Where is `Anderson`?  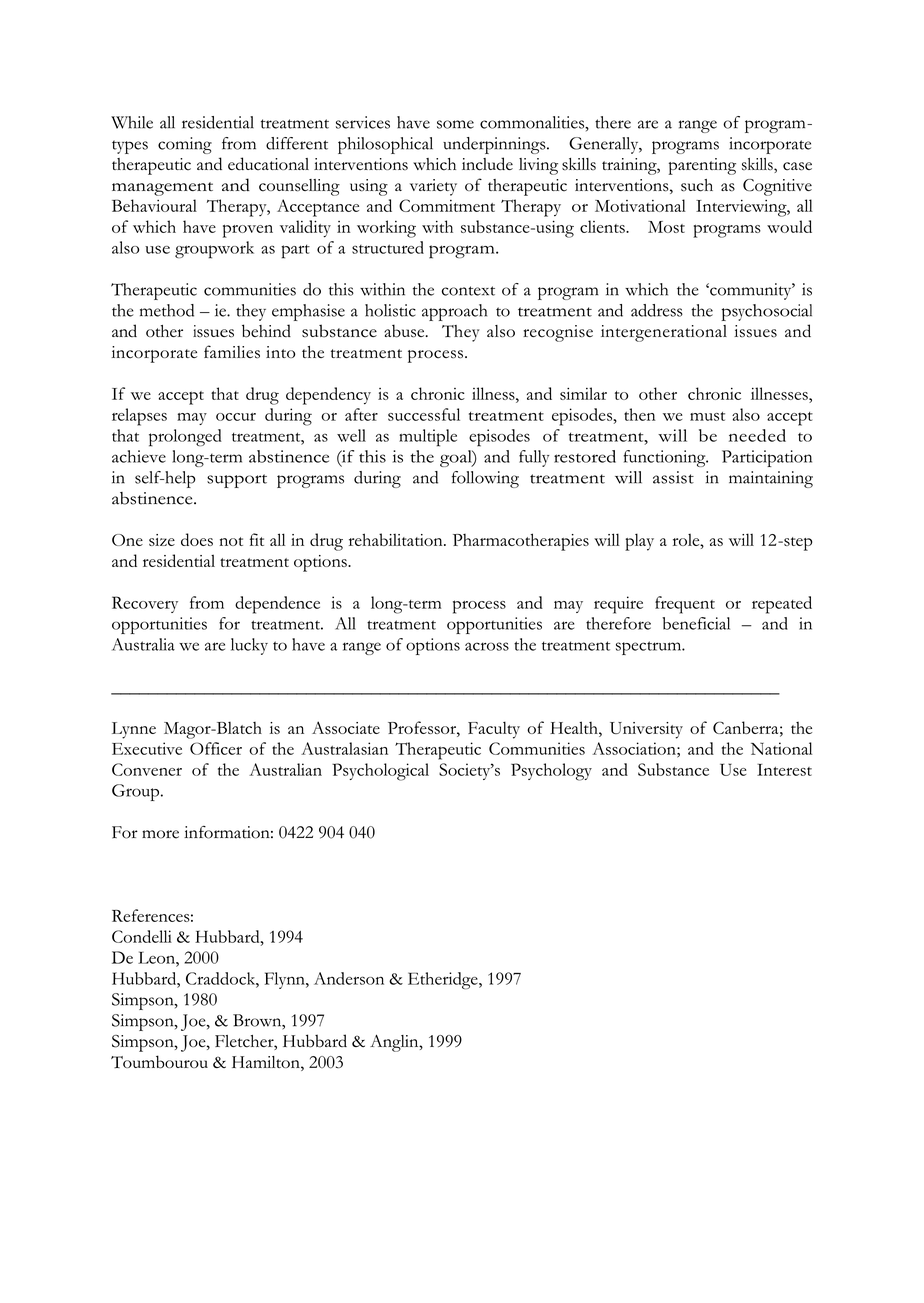 Anderson is located at coordinates (349, 978).
